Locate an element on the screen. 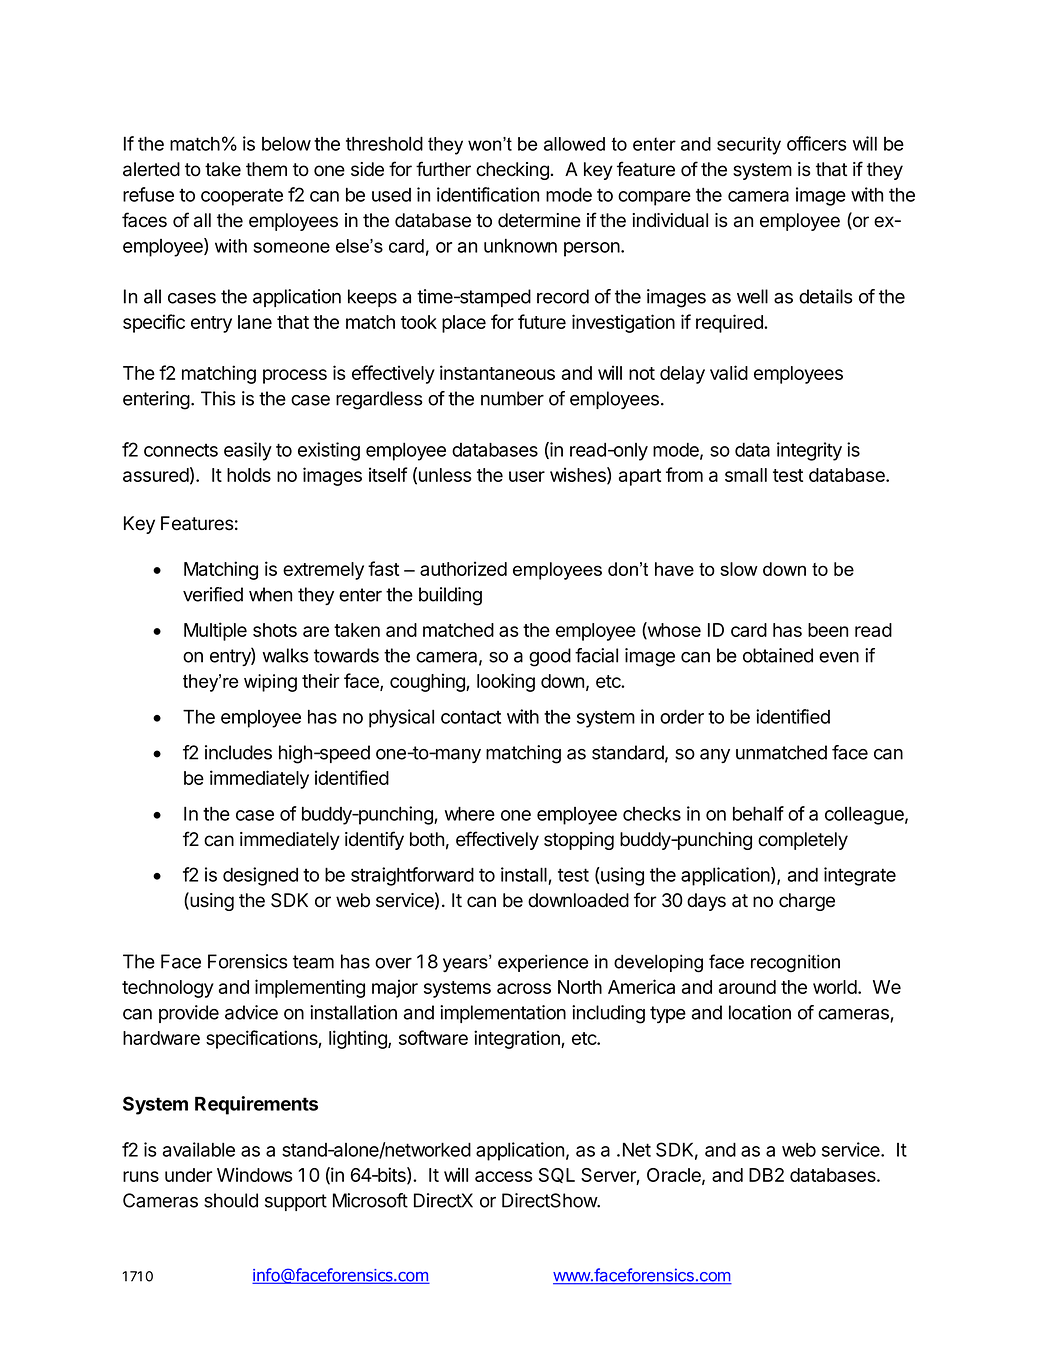  integrity is located at coordinates (809, 451).
